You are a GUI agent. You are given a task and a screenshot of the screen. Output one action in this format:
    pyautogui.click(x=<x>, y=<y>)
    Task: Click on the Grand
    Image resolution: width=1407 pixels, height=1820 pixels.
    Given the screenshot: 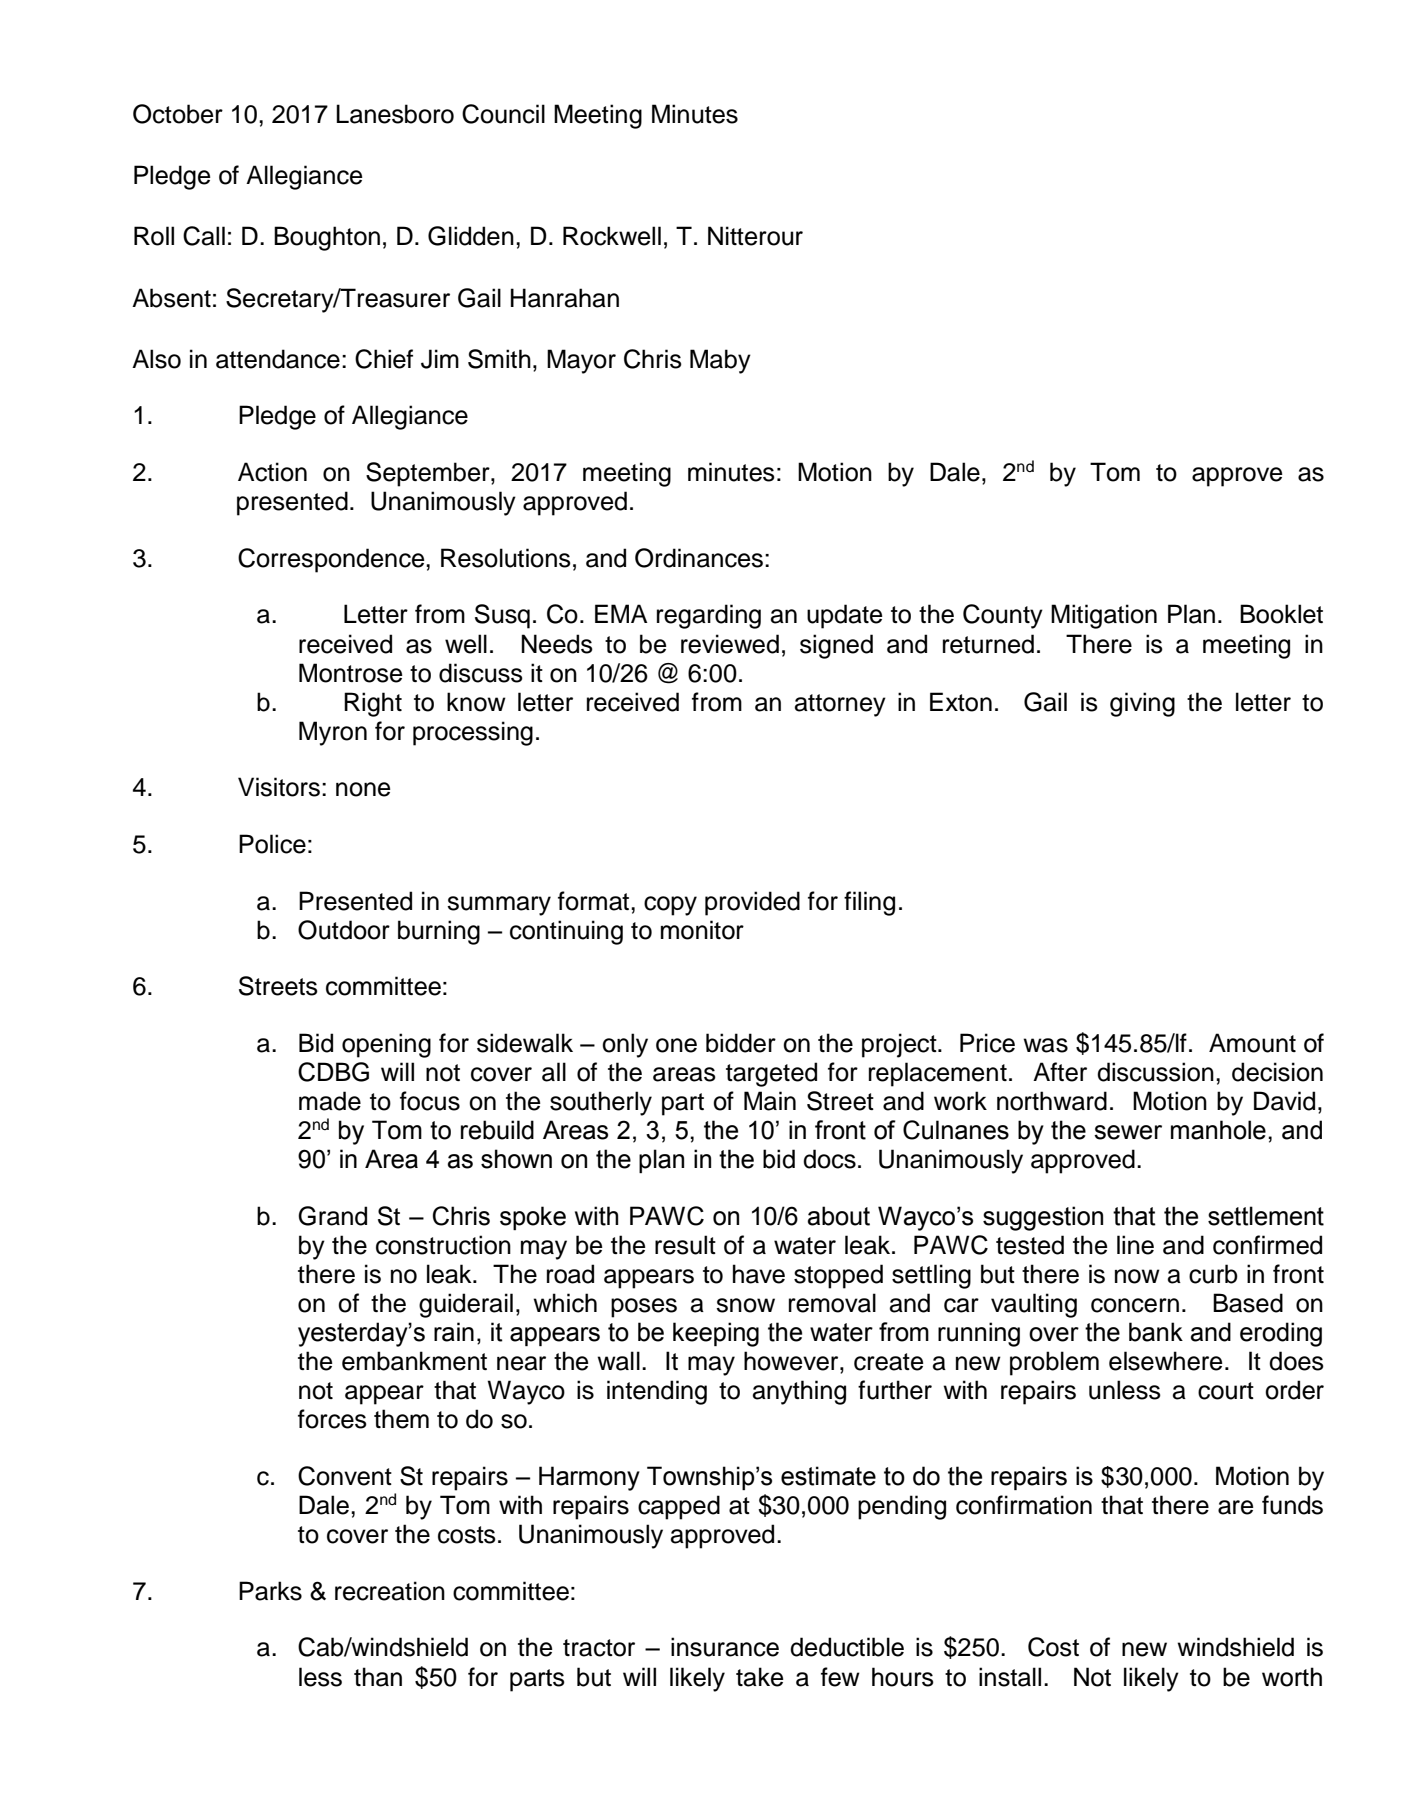 What is the action you would take?
    pyautogui.click(x=332, y=1216)
